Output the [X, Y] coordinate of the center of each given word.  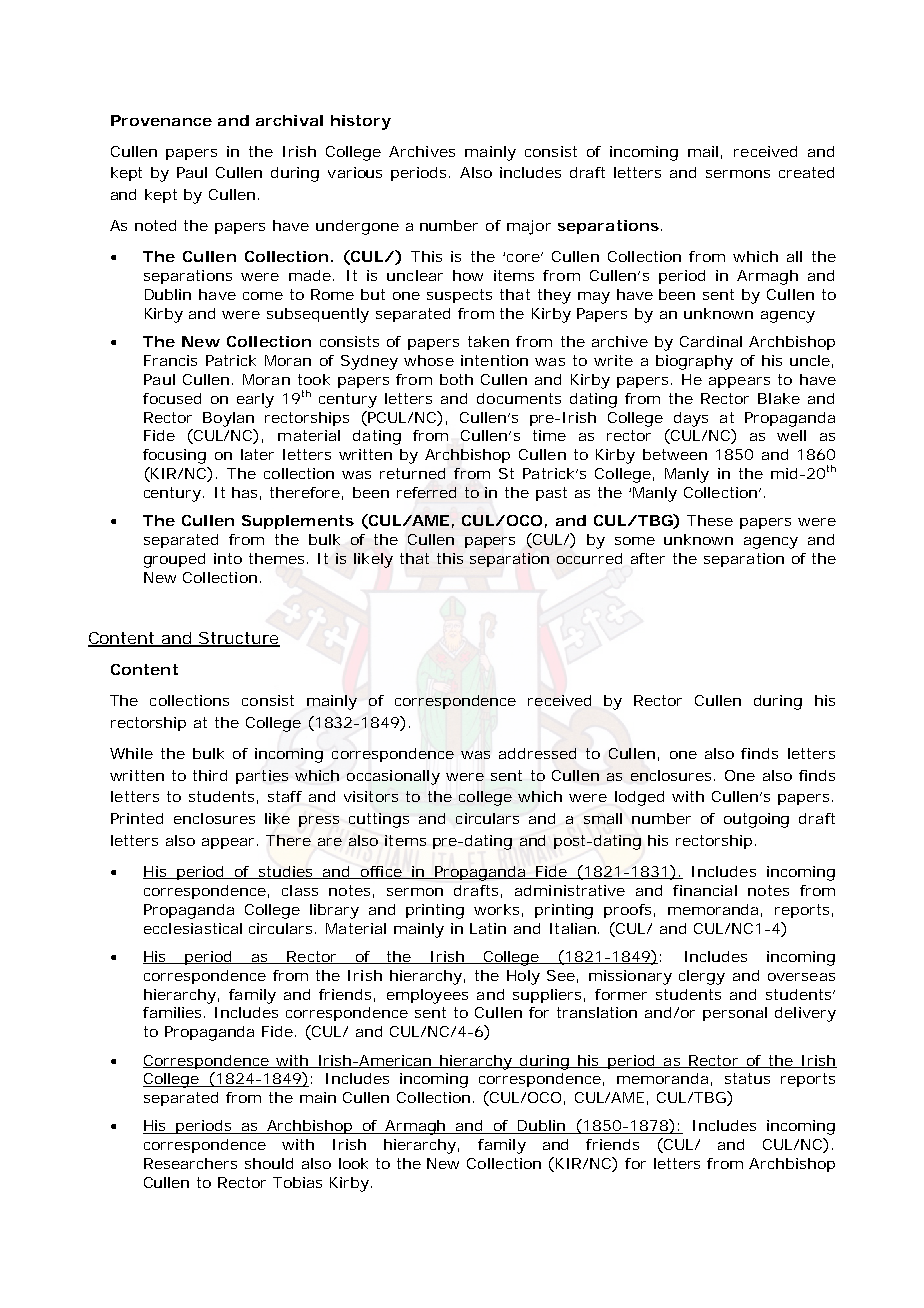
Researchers [190, 1163]
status [747, 1078]
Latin [488, 928]
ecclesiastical [193, 928]
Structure [239, 639]
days [691, 419]
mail [703, 151]
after [648, 558]
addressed [537, 753]
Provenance [161, 120]
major [529, 227]
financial [705, 890]
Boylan [228, 419]
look [353, 1163]
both [456, 379]
